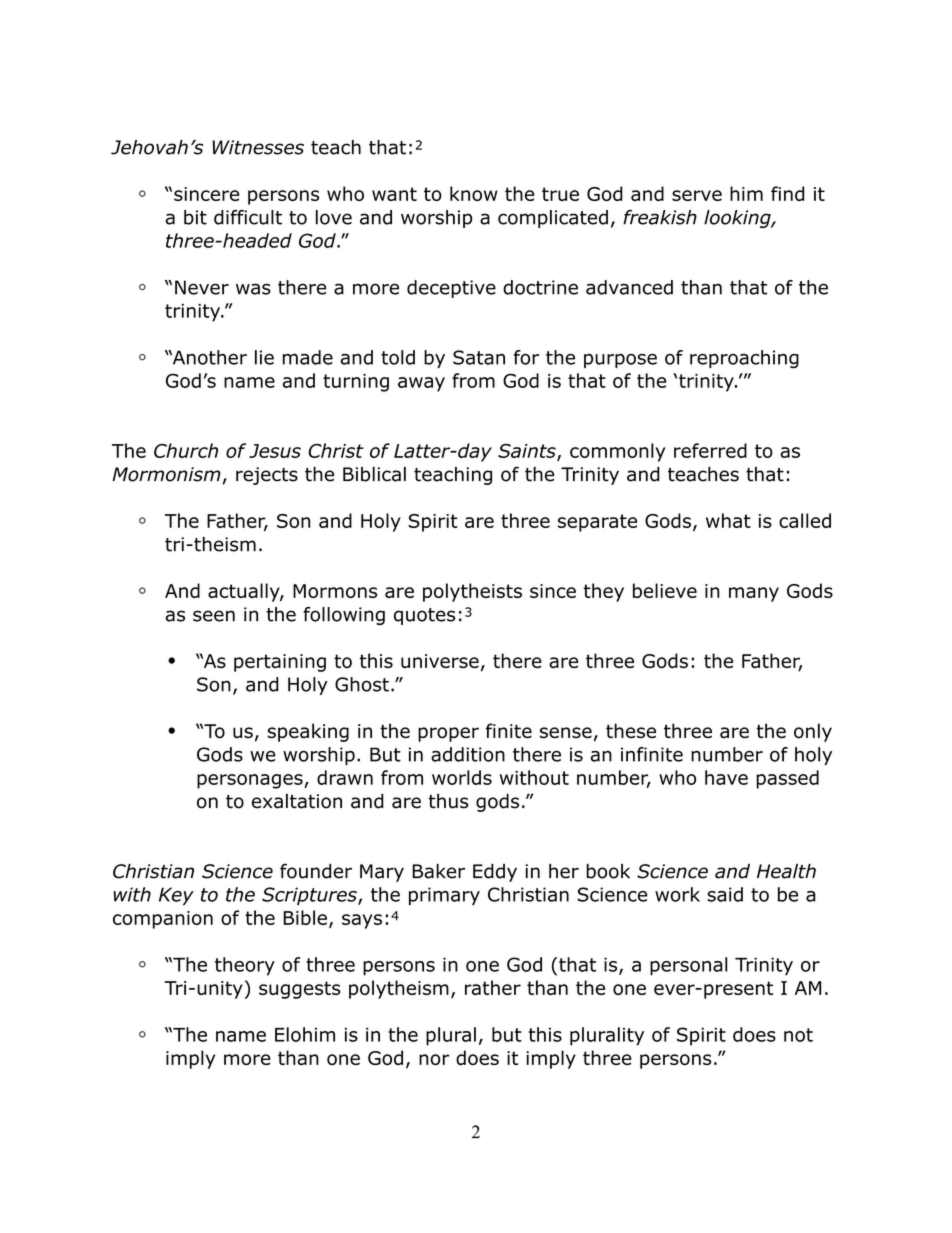 The width and height of the screenshot is (952, 1233). What do you see at coordinates (434, 1059) in the screenshot?
I see `nor` at bounding box center [434, 1059].
